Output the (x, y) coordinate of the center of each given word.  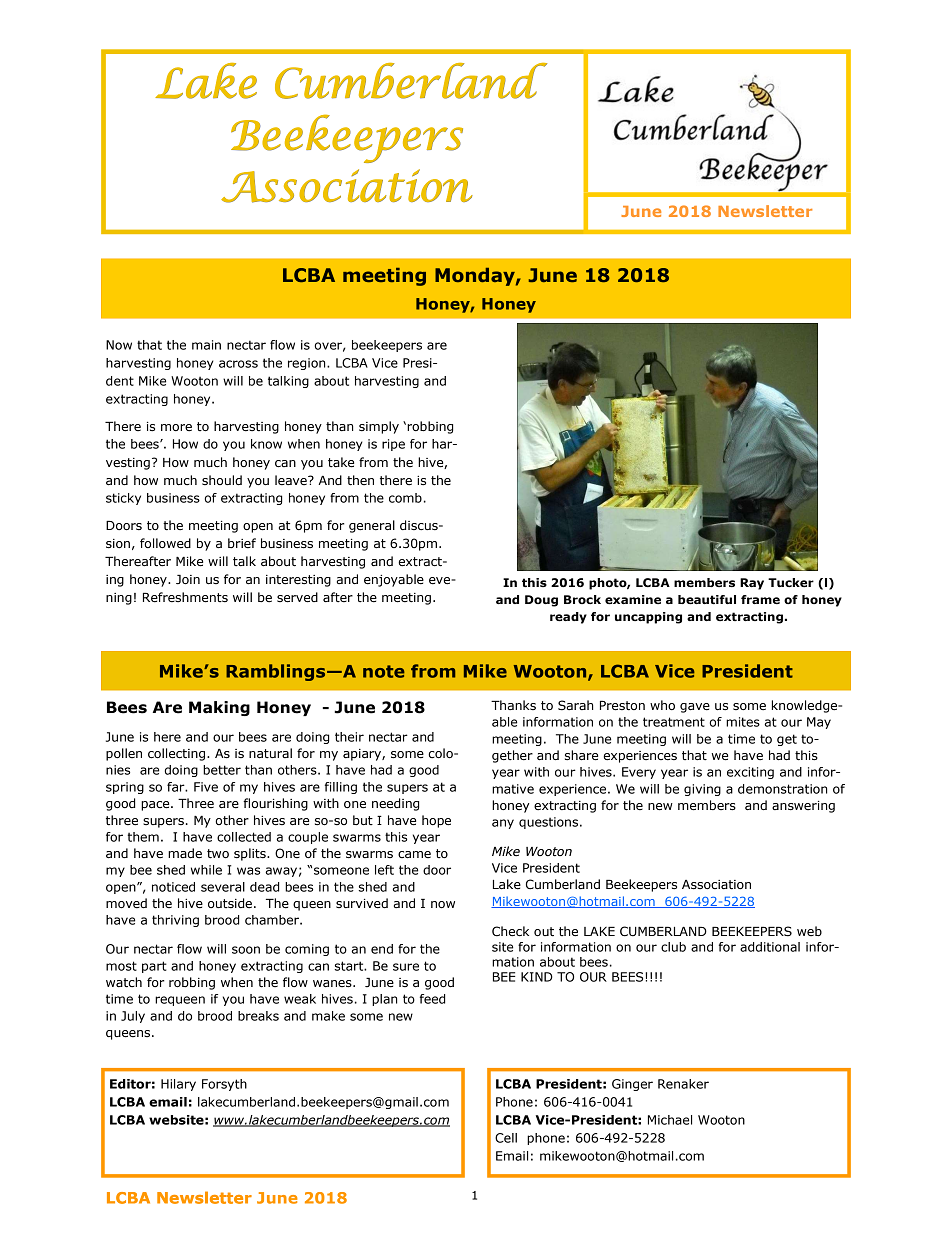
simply (379, 427)
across (238, 364)
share (581, 755)
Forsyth (224, 1085)
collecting (176, 754)
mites (743, 722)
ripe (393, 445)
